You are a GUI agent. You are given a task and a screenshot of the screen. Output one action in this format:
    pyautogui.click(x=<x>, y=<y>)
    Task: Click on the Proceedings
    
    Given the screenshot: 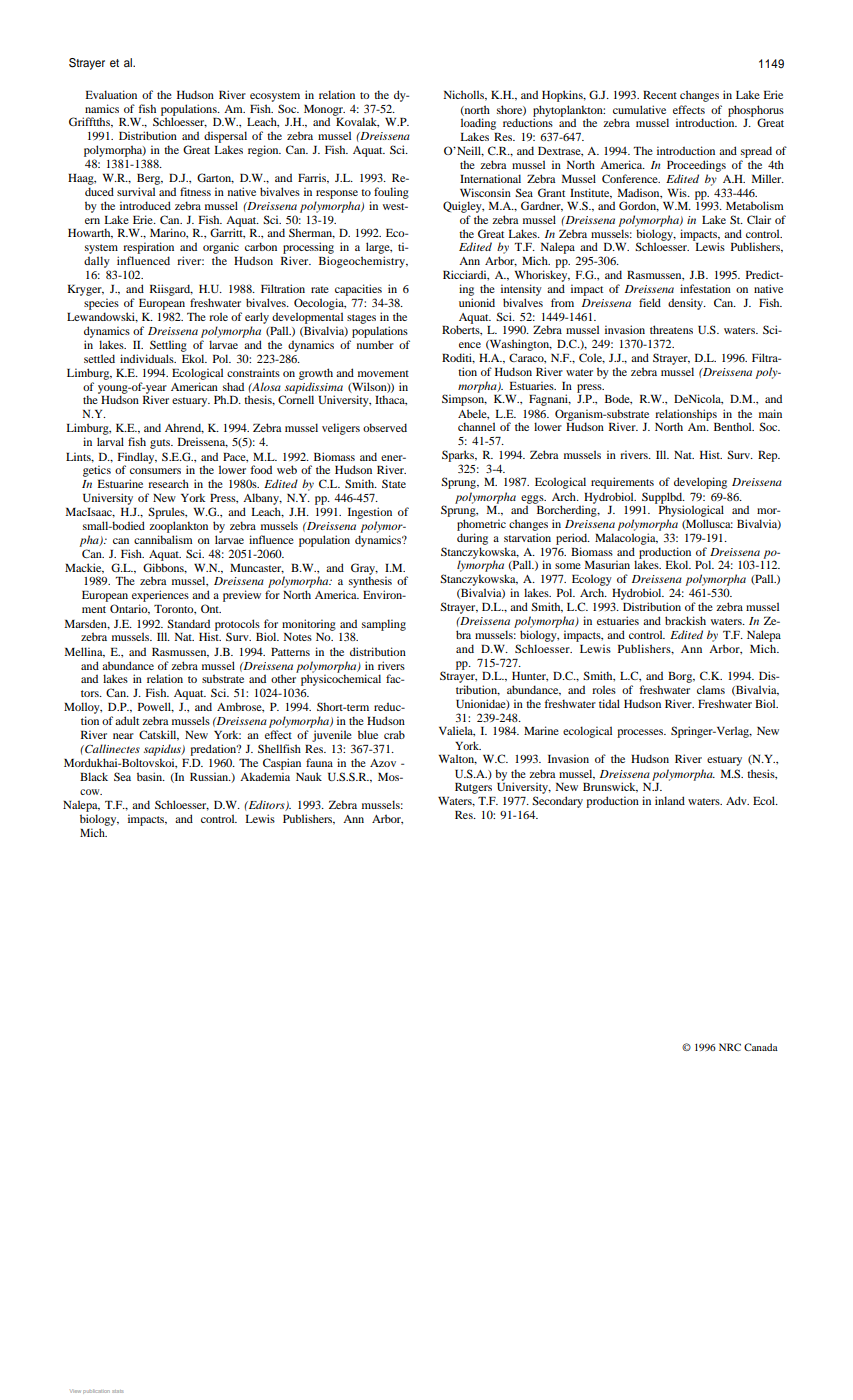 What is the action you would take?
    pyautogui.click(x=696, y=166)
